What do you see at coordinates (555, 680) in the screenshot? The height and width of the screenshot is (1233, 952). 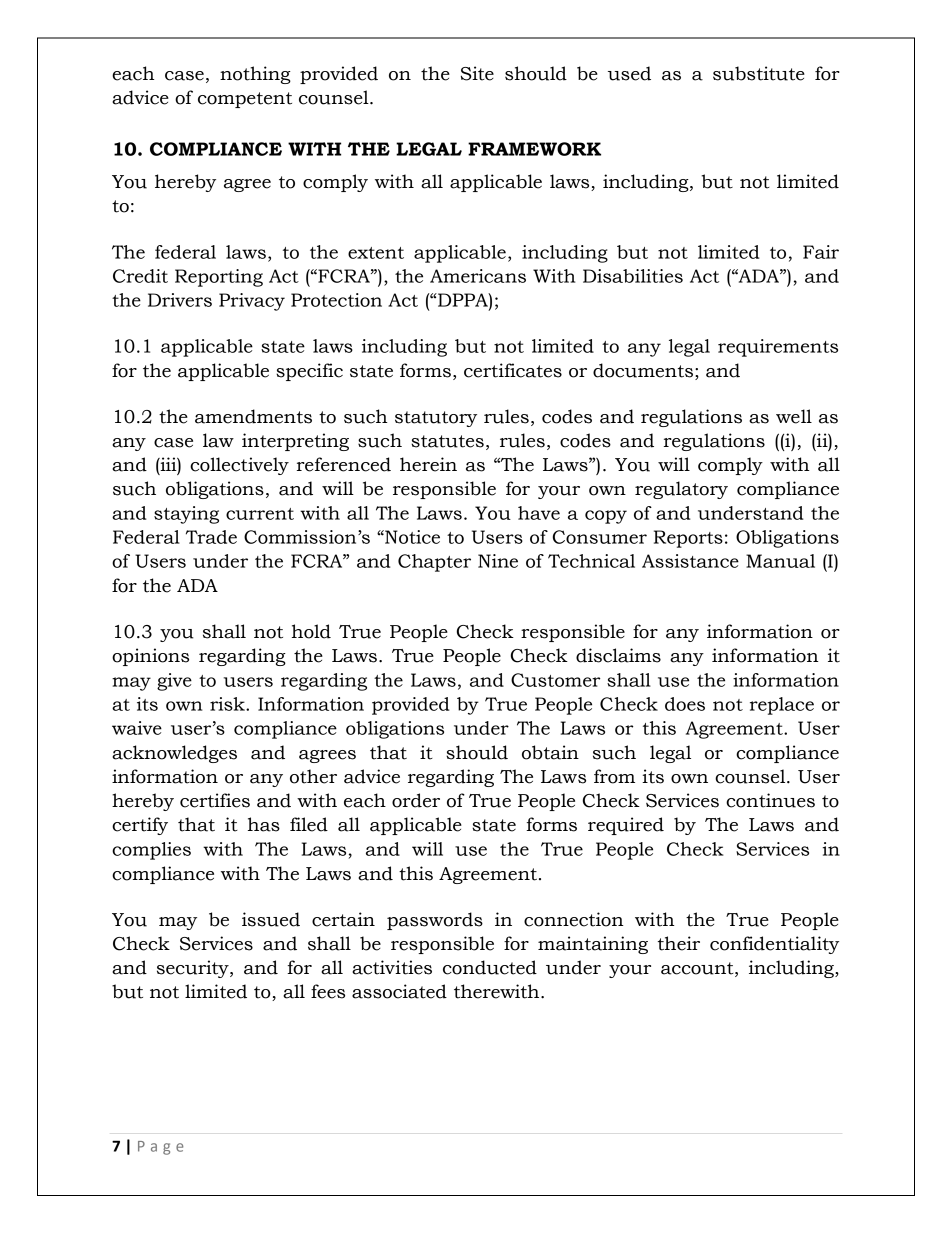 I see `Customer` at bounding box center [555, 680].
